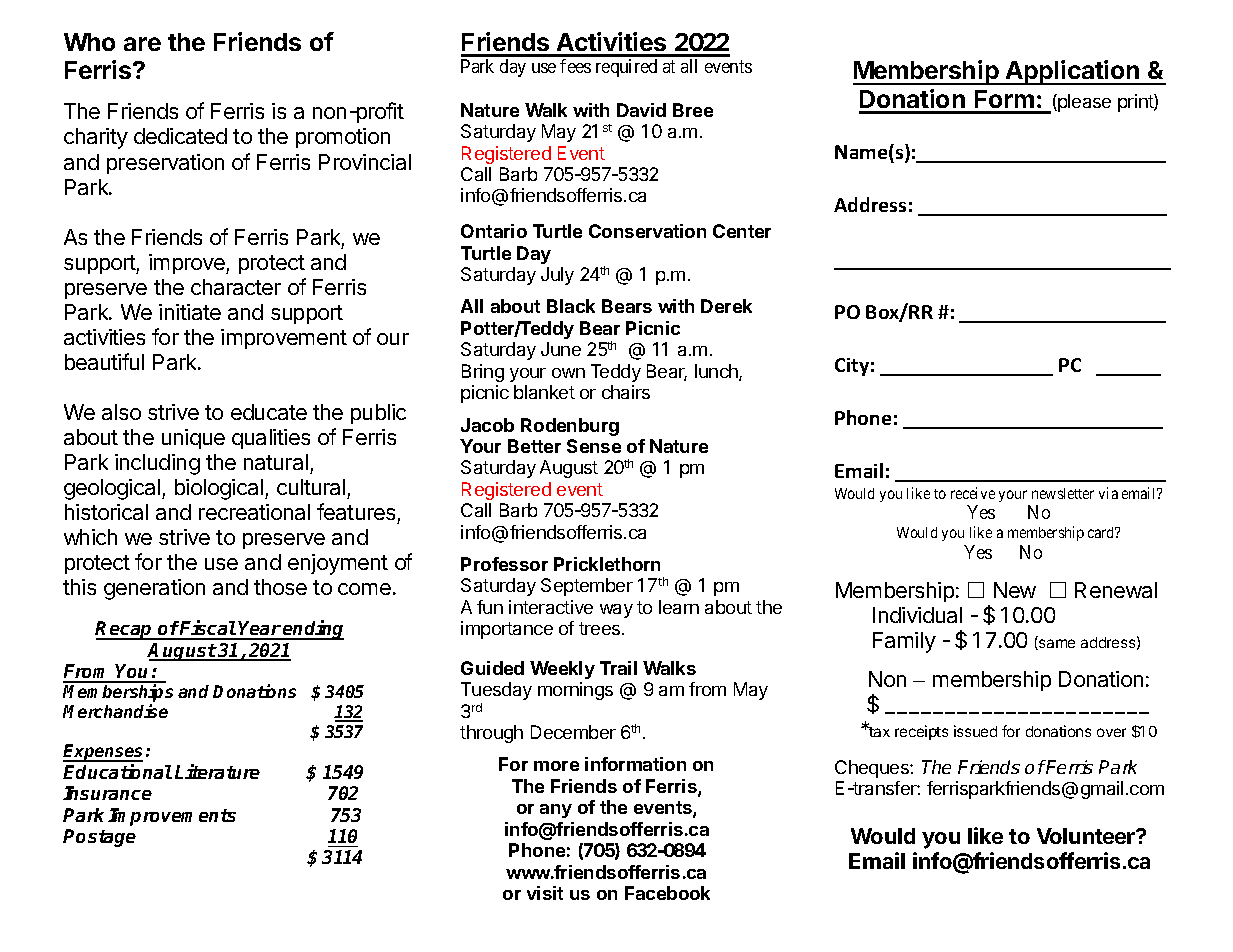 The width and height of the document is (1233, 952). Describe the element at coordinates (190, 312) in the document. I see `initiate` at that location.
